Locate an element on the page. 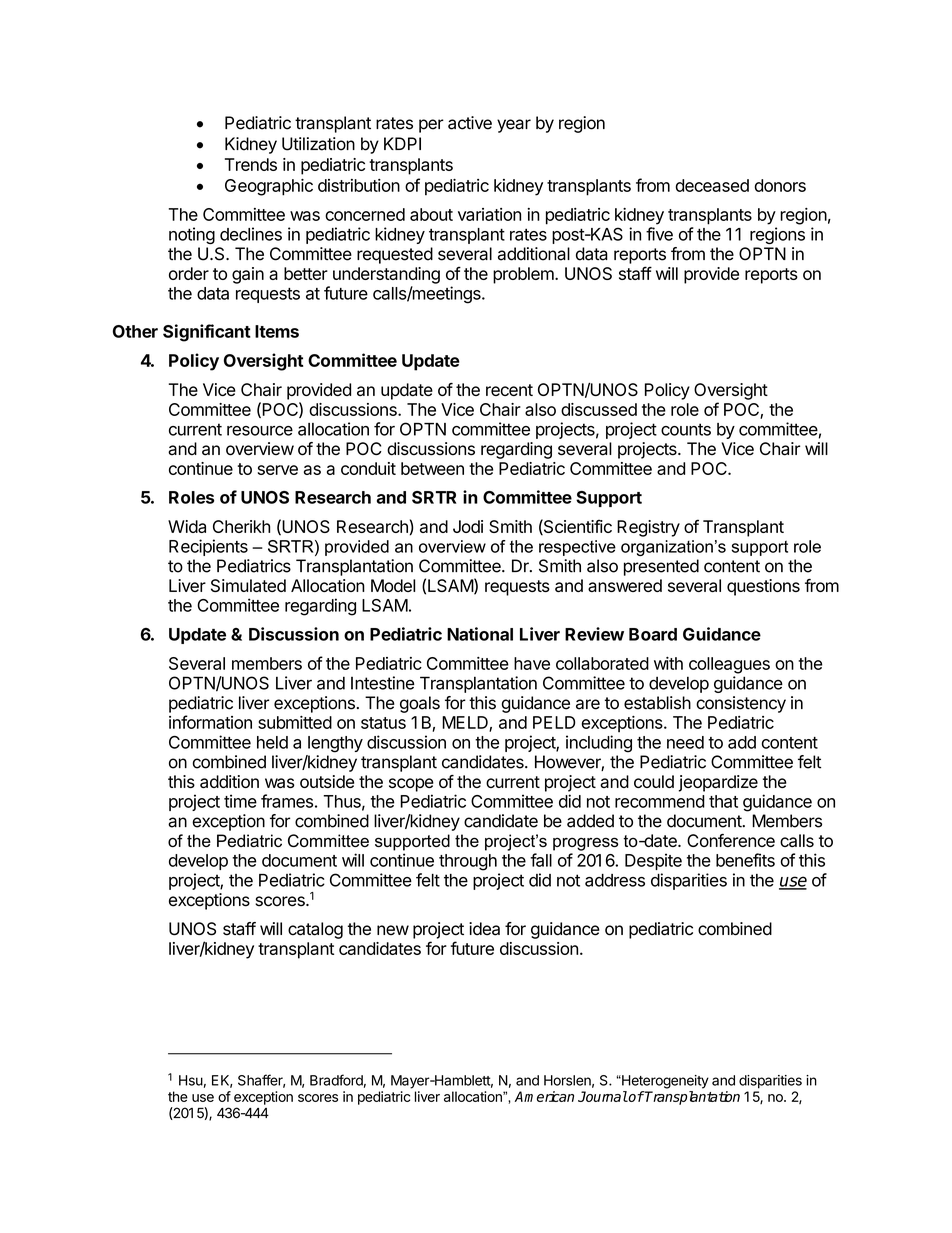 The height and width of the image is (1233, 952). Simulated is located at coordinates (248, 585).
